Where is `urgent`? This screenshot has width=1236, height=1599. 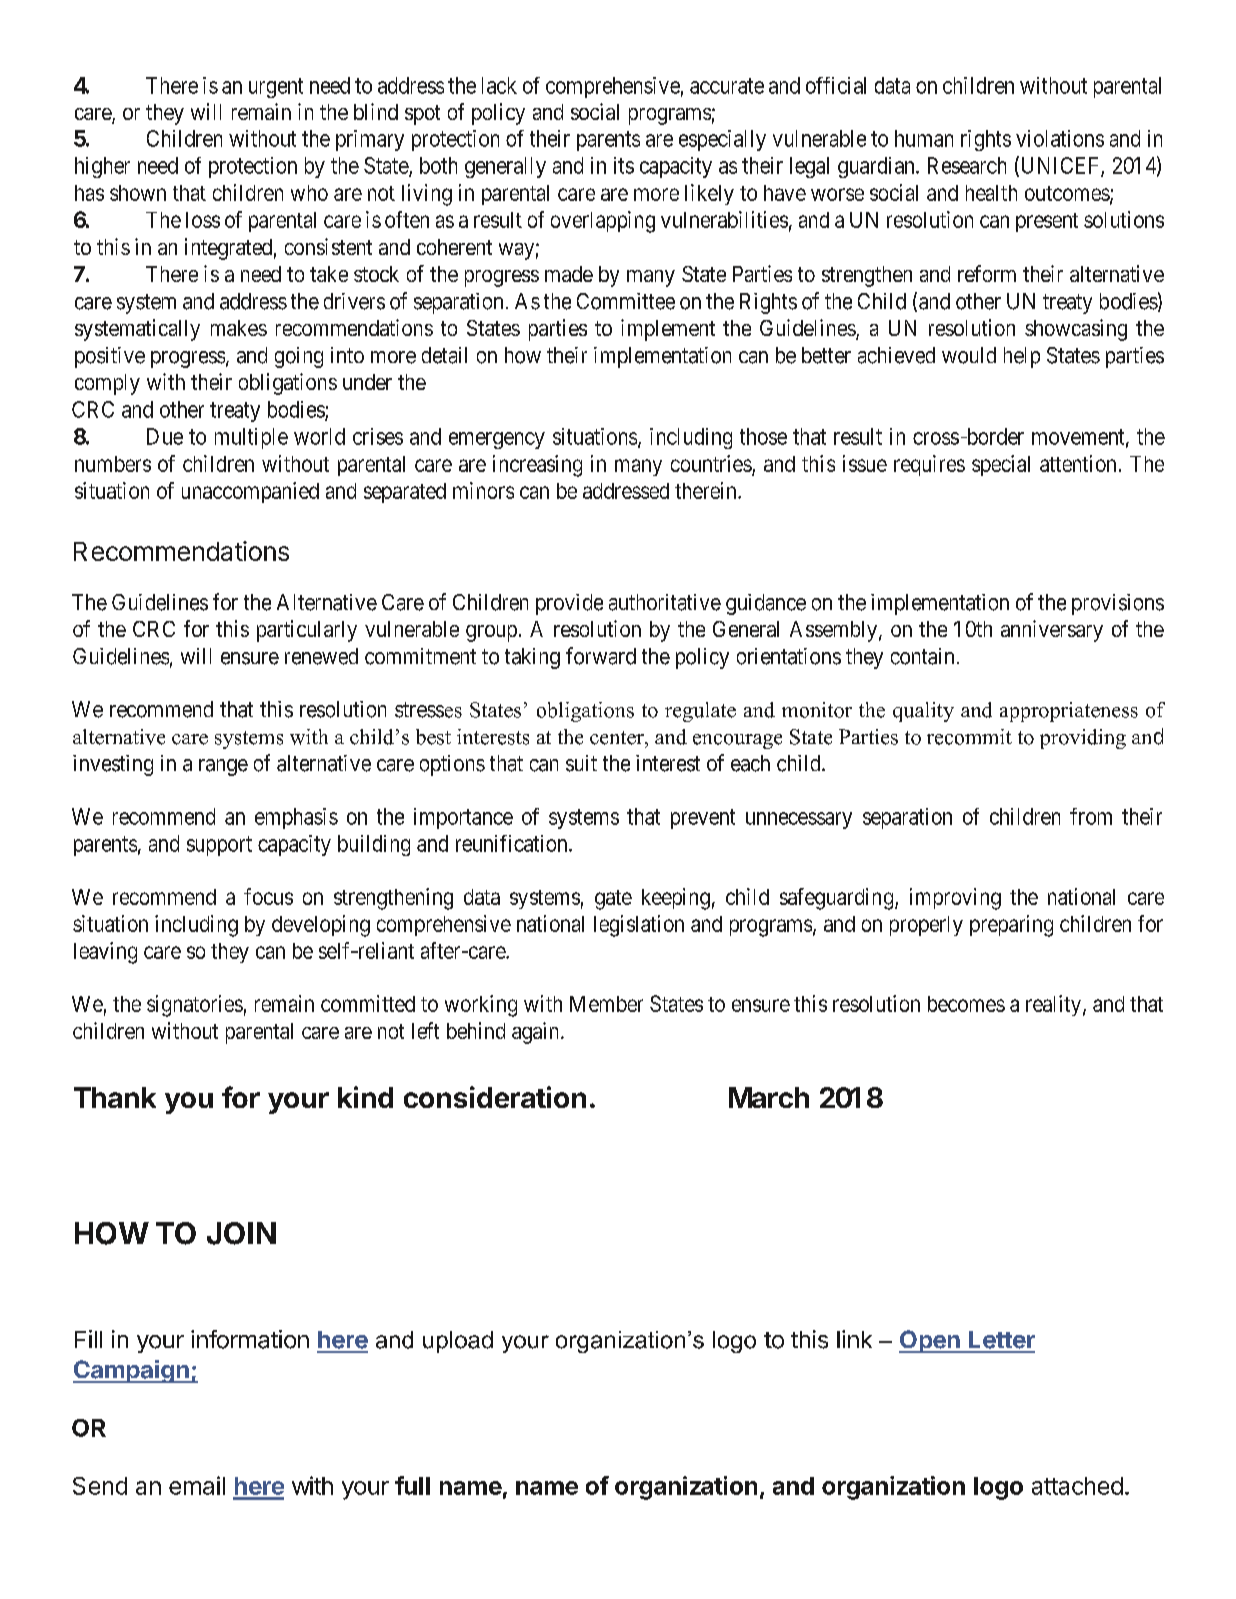 urgent is located at coordinates (276, 88).
